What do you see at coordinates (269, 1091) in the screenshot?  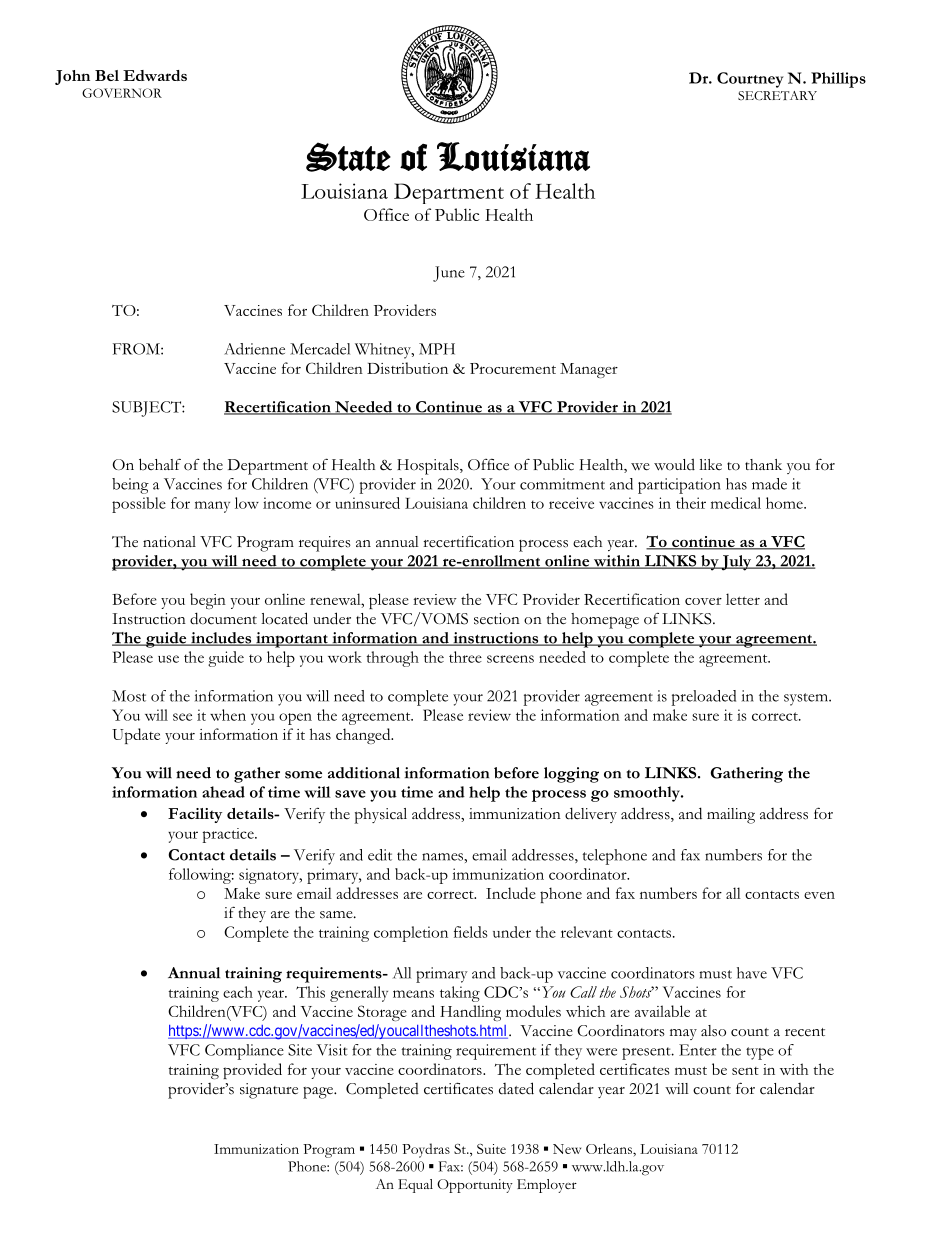 I see `signature` at bounding box center [269, 1091].
